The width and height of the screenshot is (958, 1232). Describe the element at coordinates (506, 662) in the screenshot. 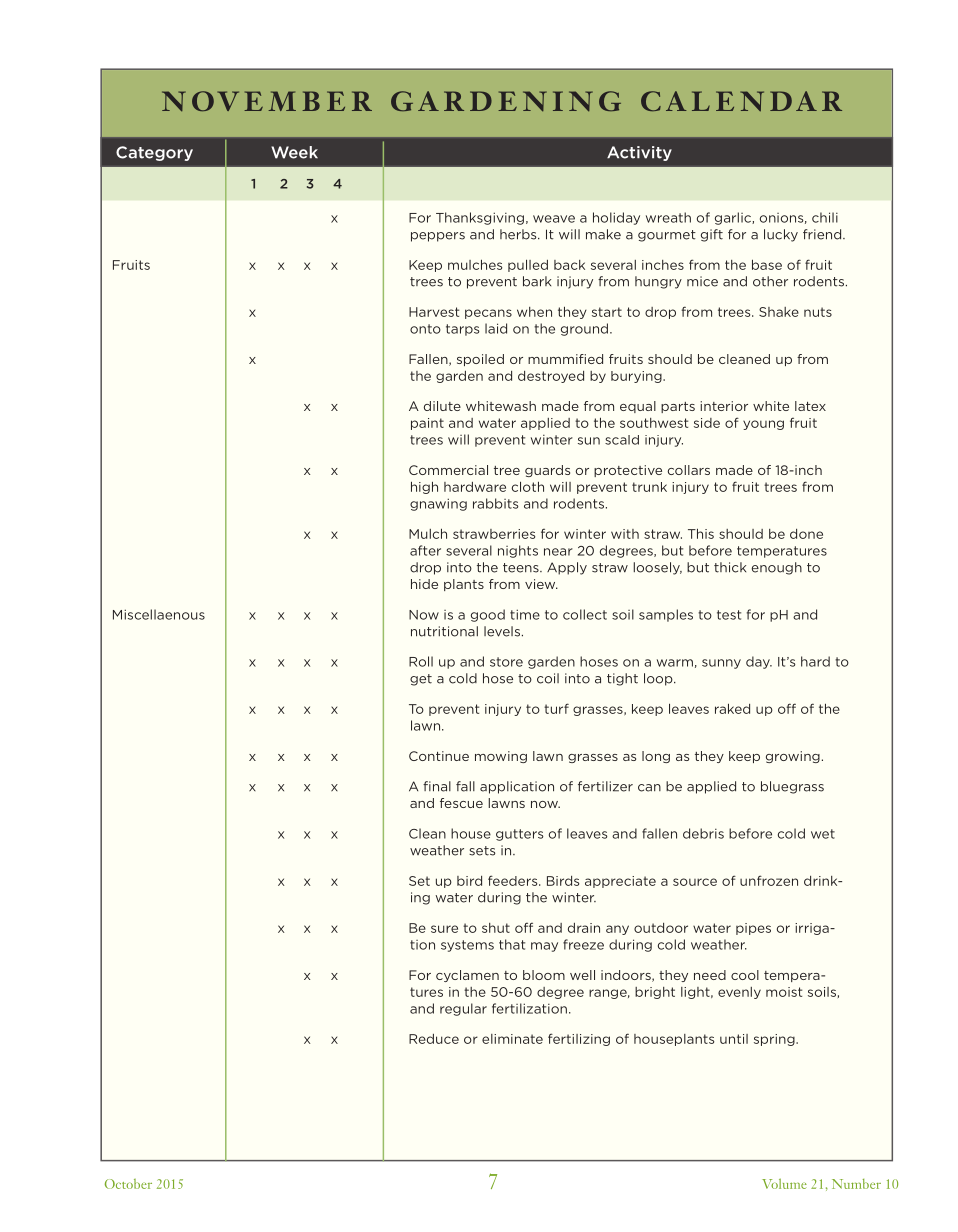

I see `store` at that location.
